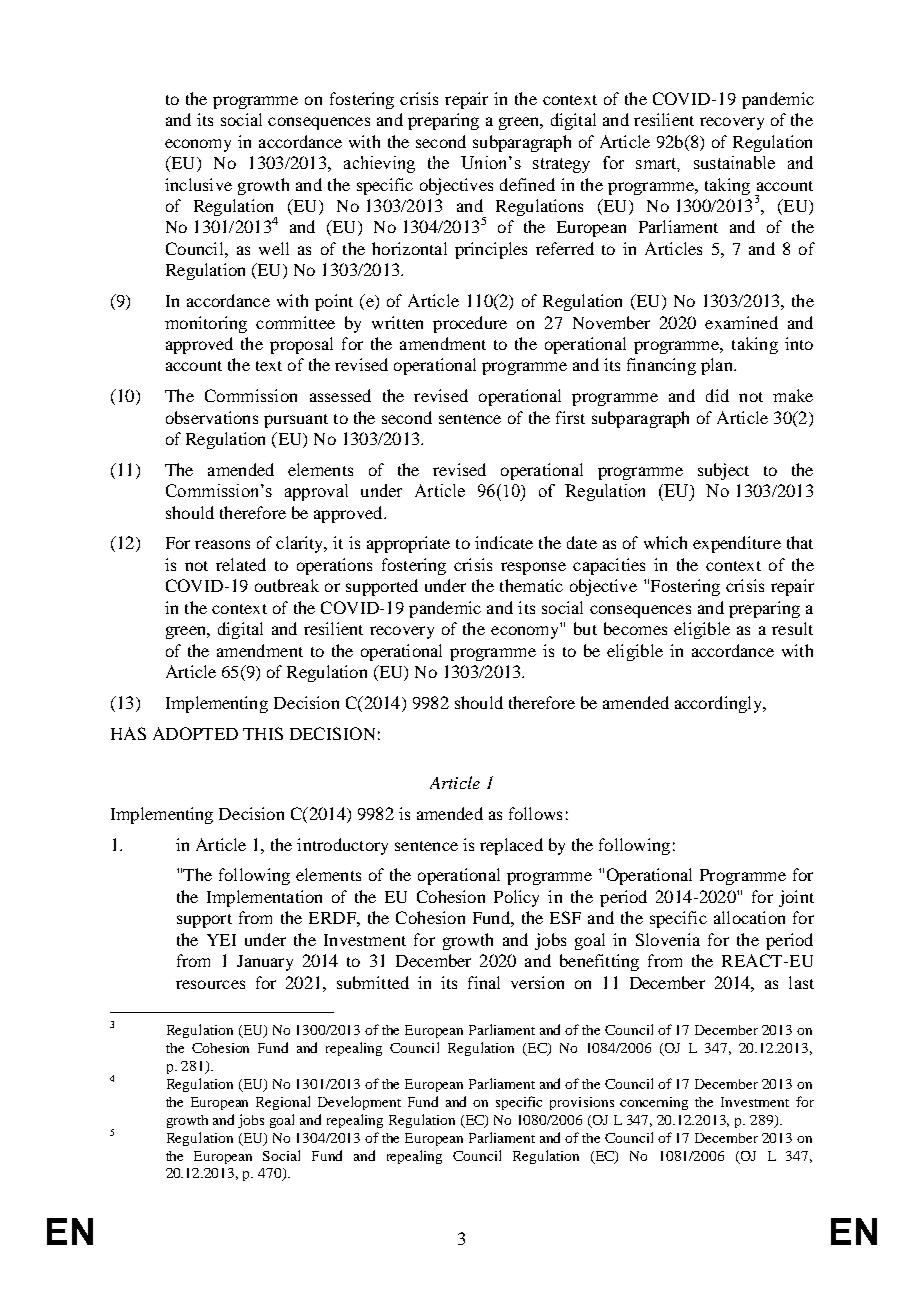 Image resolution: width=924 pixels, height=1308 pixels. What do you see at coordinates (531, 585) in the image?
I see `thematic` at bounding box center [531, 585].
